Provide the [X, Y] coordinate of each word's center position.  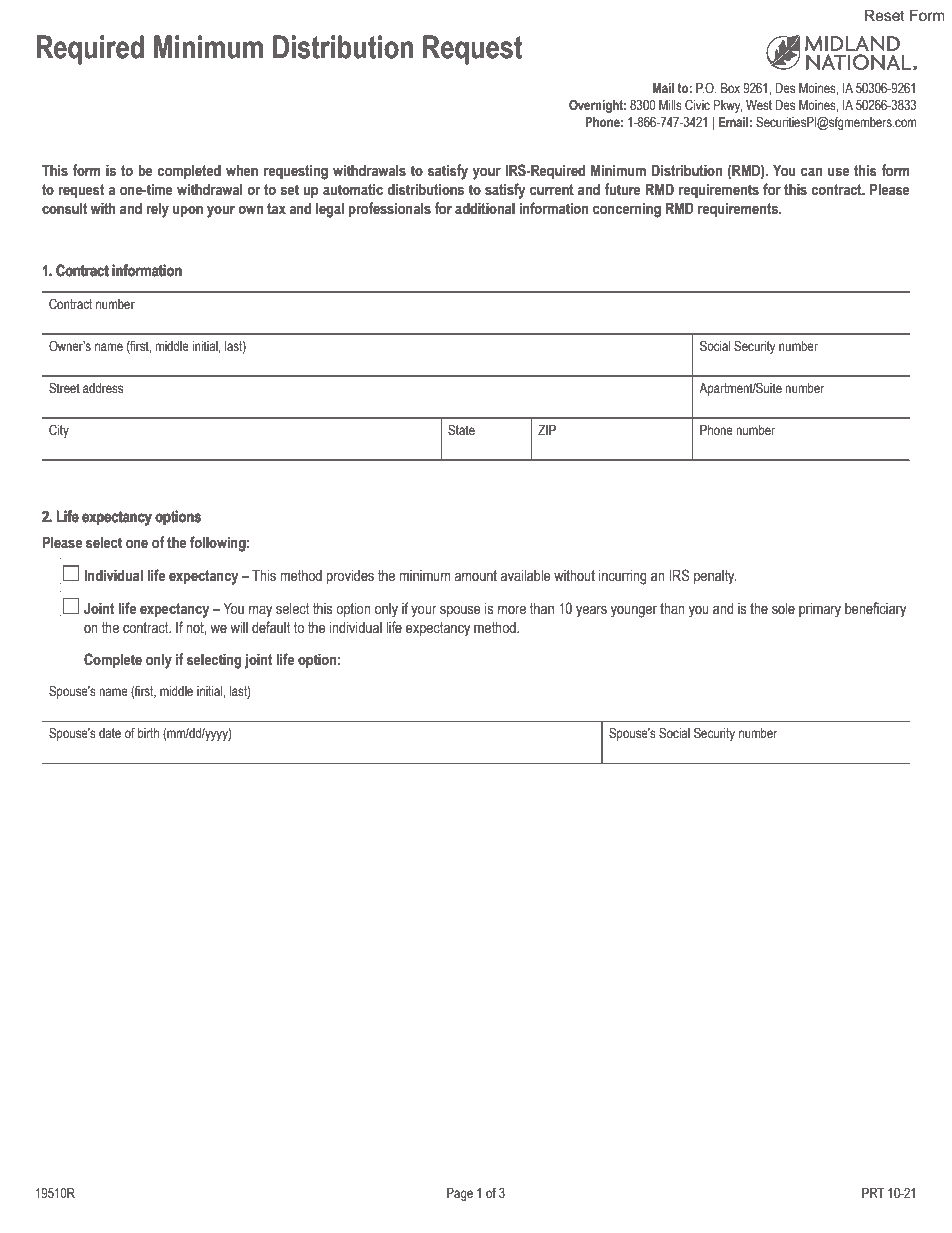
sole [783, 609]
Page [460, 1194]
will [239, 627]
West [759, 105]
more [512, 610]
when [242, 171]
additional [485, 209]
